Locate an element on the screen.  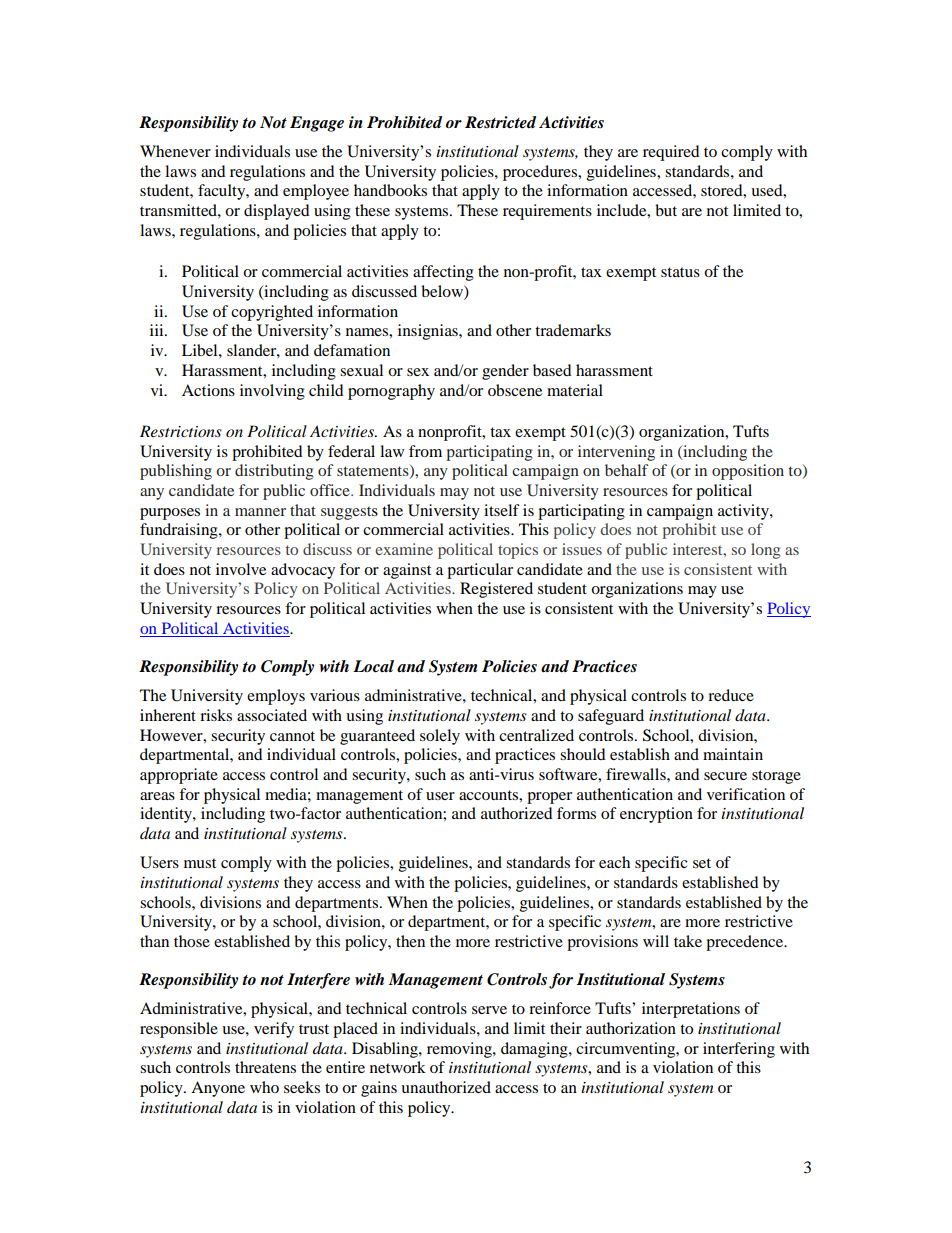
proper is located at coordinates (549, 798).
